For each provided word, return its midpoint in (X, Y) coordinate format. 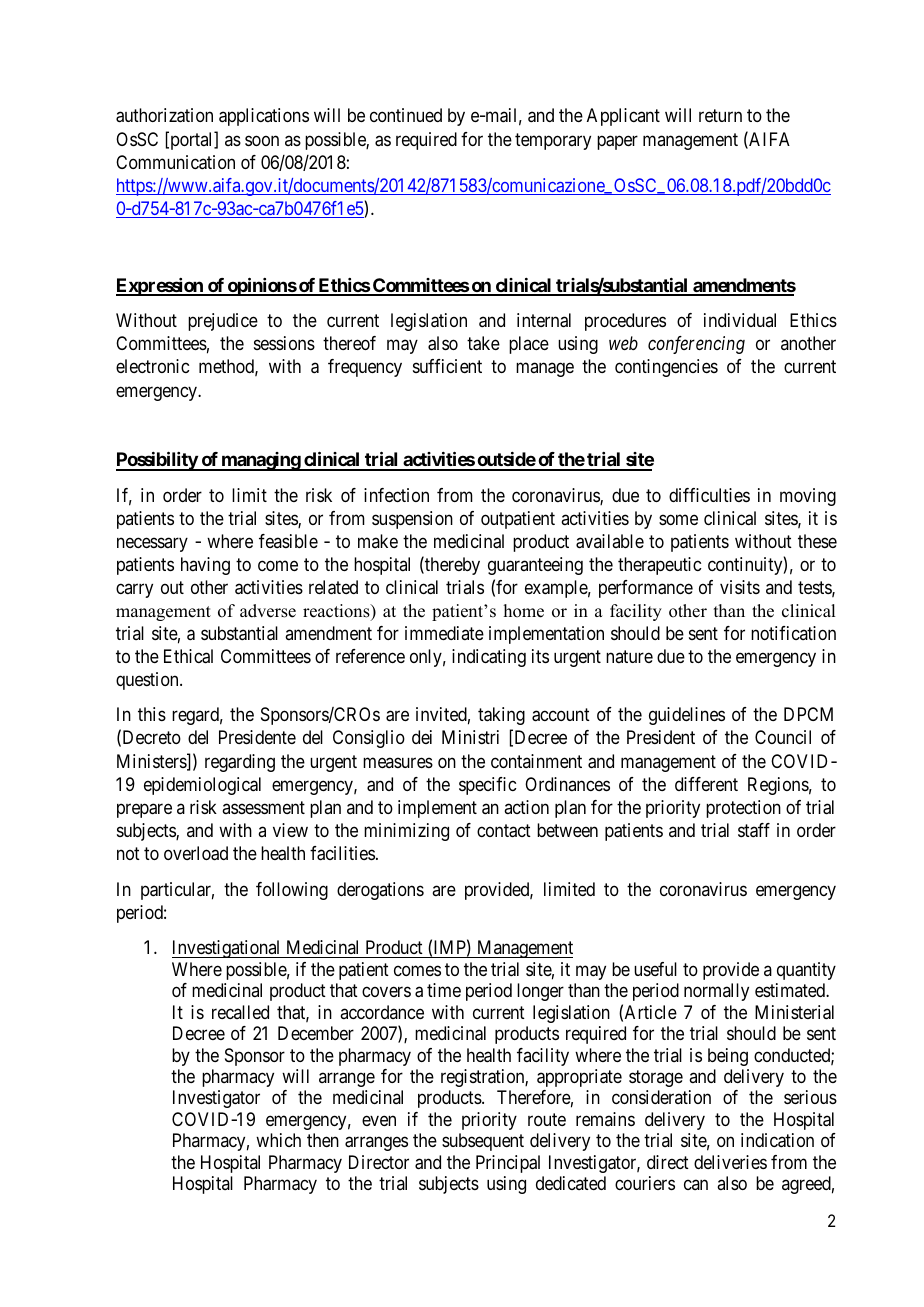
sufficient (447, 366)
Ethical (188, 656)
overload (196, 853)
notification (793, 633)
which (278, 1140)
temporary (553, 141)
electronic (152, 366)
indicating (489, 658)
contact (504, 831)
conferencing (696, 345)
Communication (175, 162)
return (720, 116)
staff (754, 830)
